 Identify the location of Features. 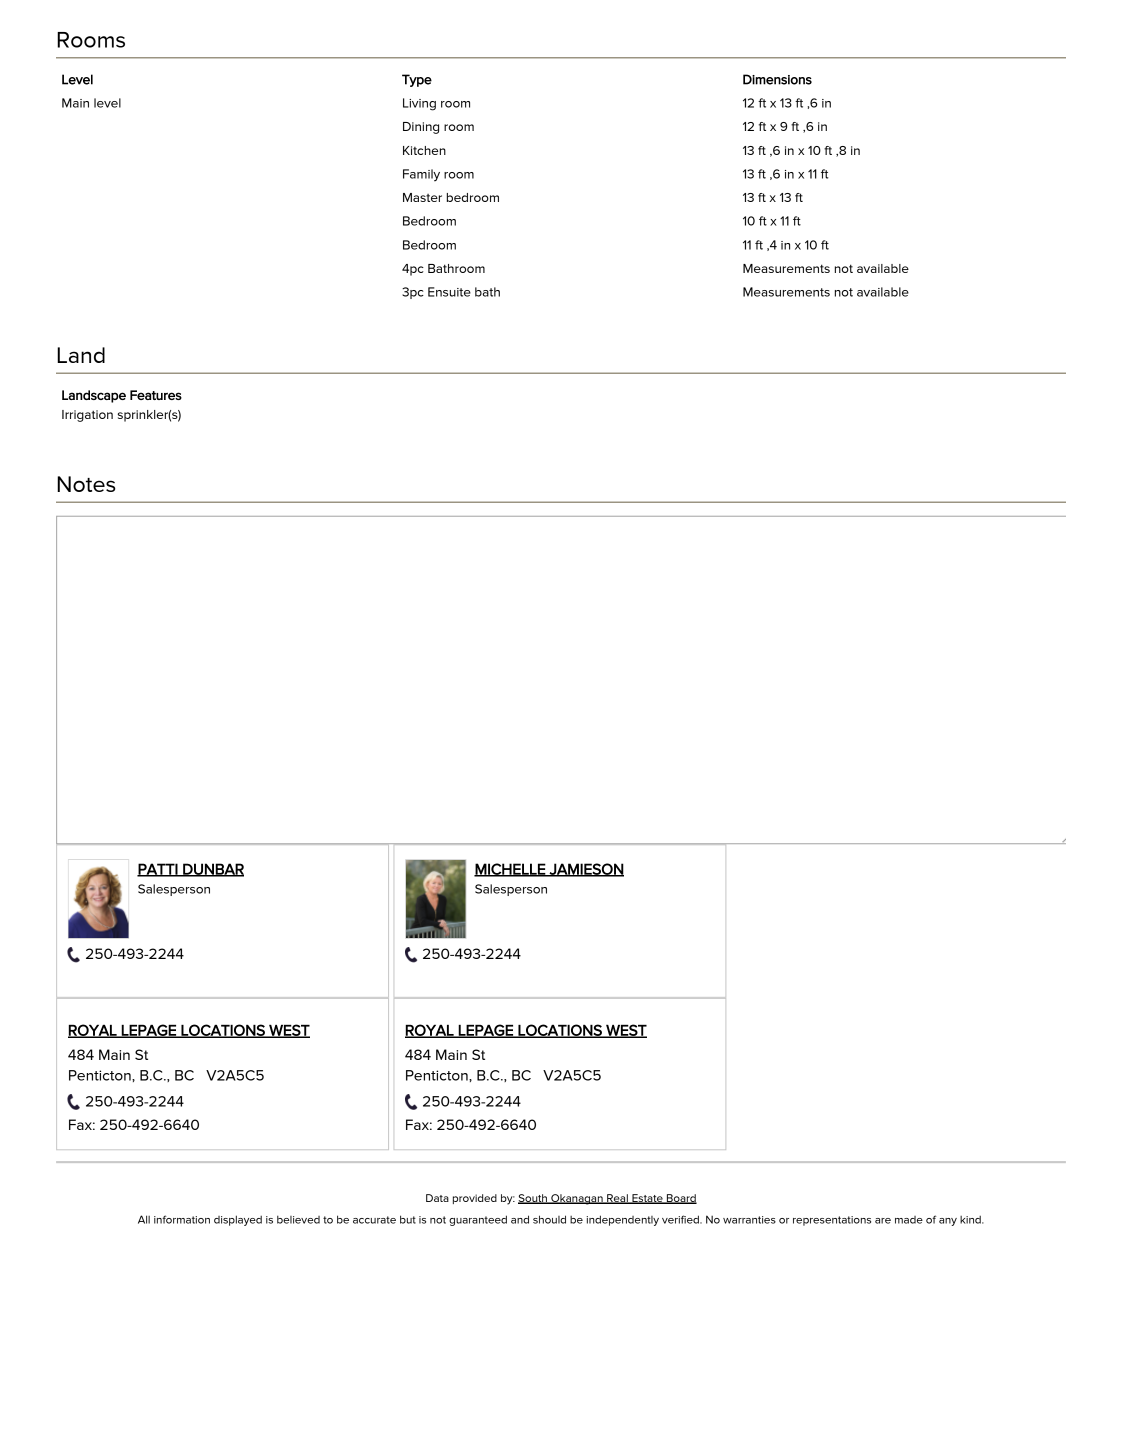
(156, 395).
